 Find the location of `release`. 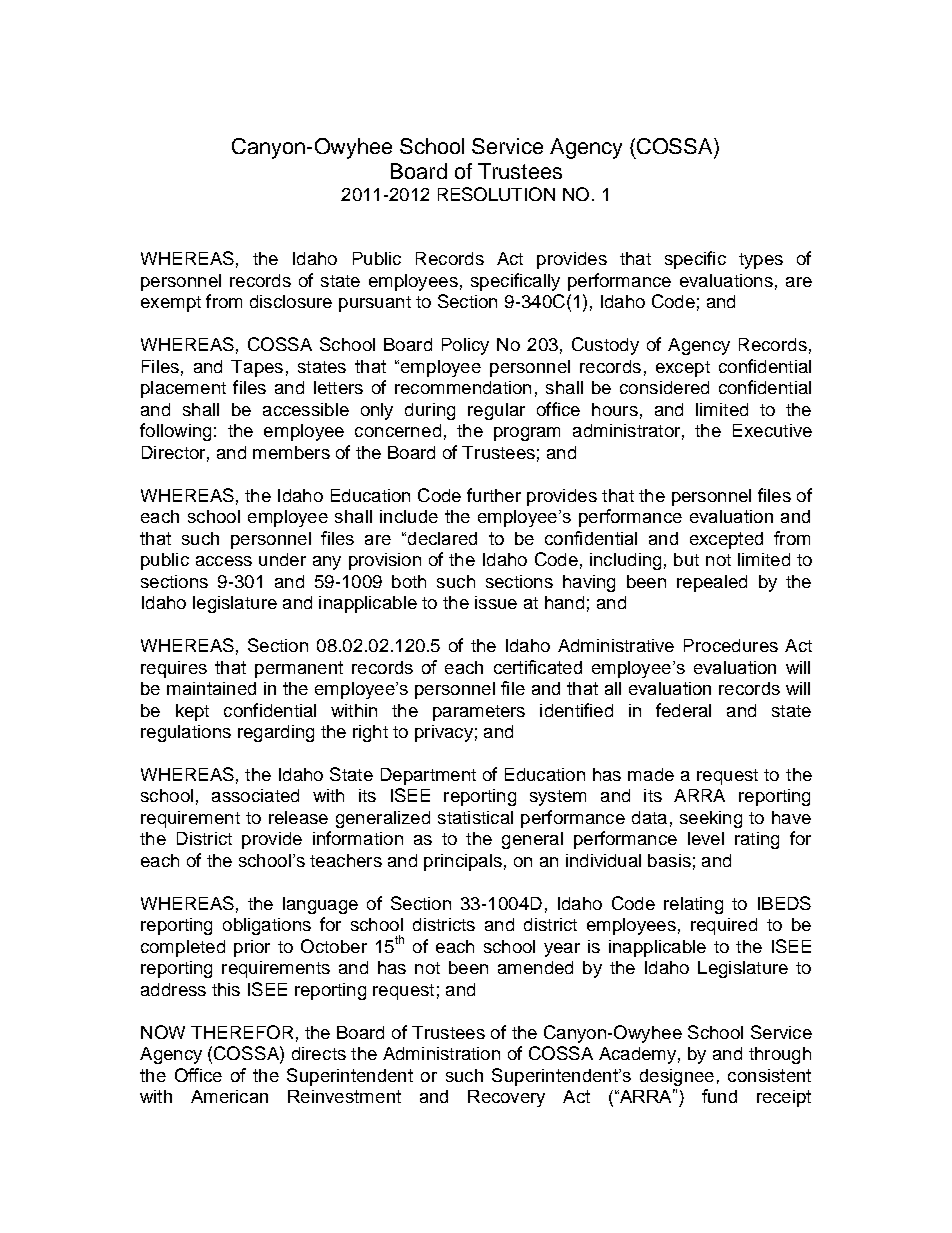

release is located at coordinates (298, 817).
